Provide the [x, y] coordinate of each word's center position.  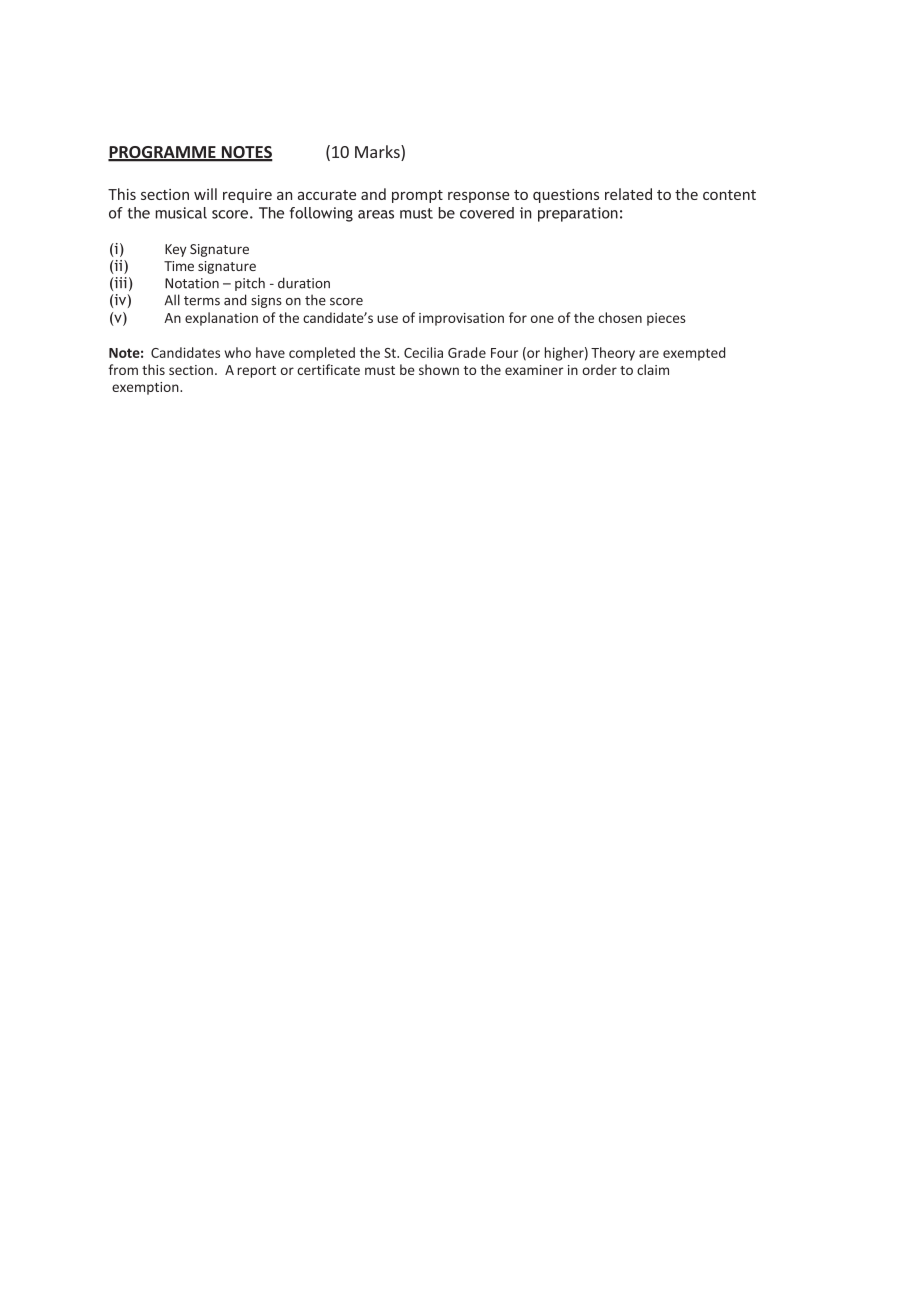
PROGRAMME [163, 153]
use [387, 319]
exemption [146, 388]
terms [202, 301]
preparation [578, 214]
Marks [378, 153]
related [628, 194]
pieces [666, 319]
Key [175, 250]
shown [439, 369]
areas [376, 214]
